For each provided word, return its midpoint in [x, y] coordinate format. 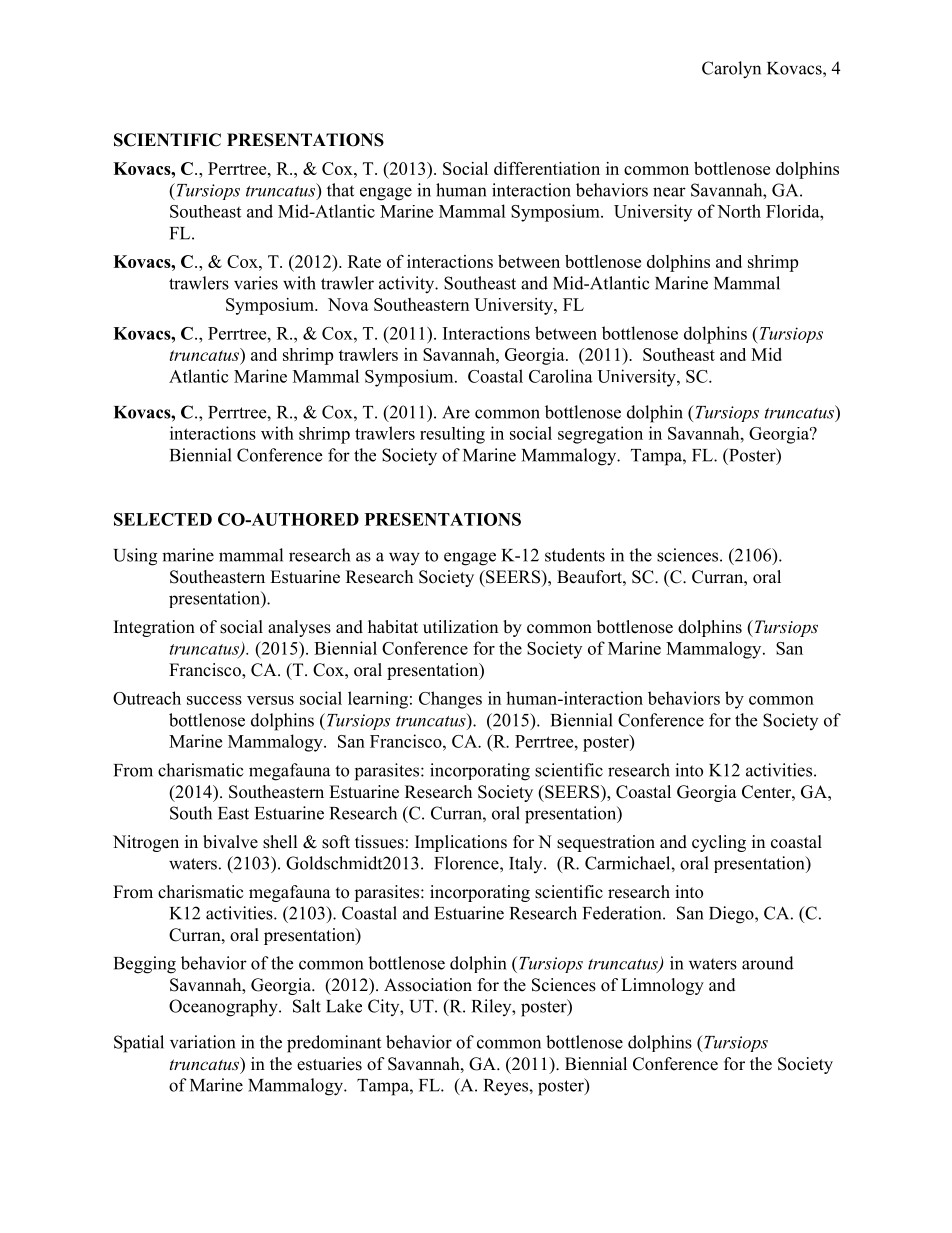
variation [202, 1042]
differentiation [547, 168]
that [340, 190]
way [404, 559]
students [575, 555]
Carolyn [731, 70]
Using [135, 557]
